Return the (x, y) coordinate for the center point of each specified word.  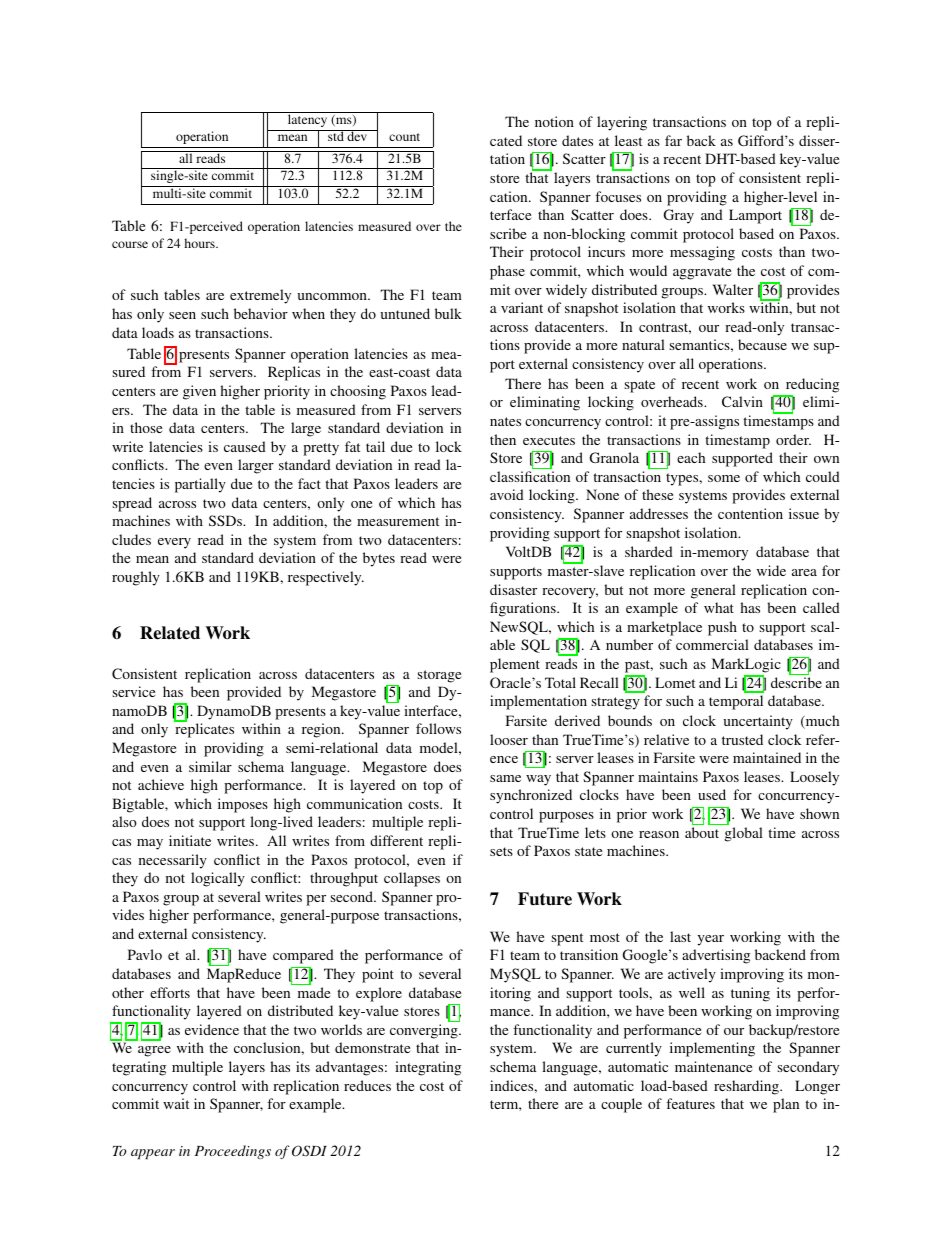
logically (218, 879)
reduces (367, 1085)
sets (501, 851)
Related (170, 633)
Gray (679, 216)
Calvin (742, 401)
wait (176, 1103)
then (503, 439)
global (744, 834)
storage (439, 676)
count (404, 137)
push (722, 628)
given (199, 392)
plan (786, 1105)
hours (200, 243)
